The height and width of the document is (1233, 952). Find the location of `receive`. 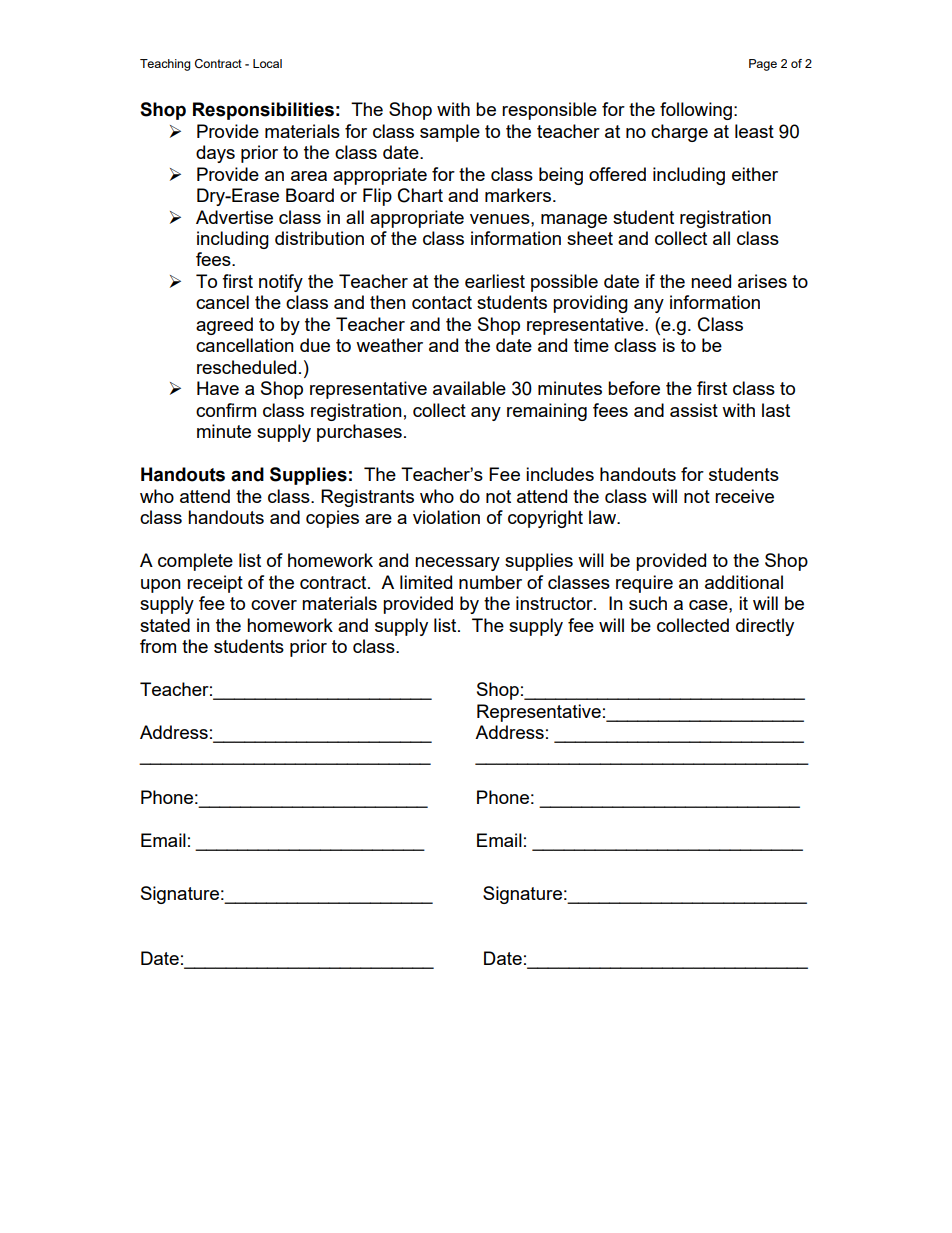

receive is located at coordinates (744, 496).
